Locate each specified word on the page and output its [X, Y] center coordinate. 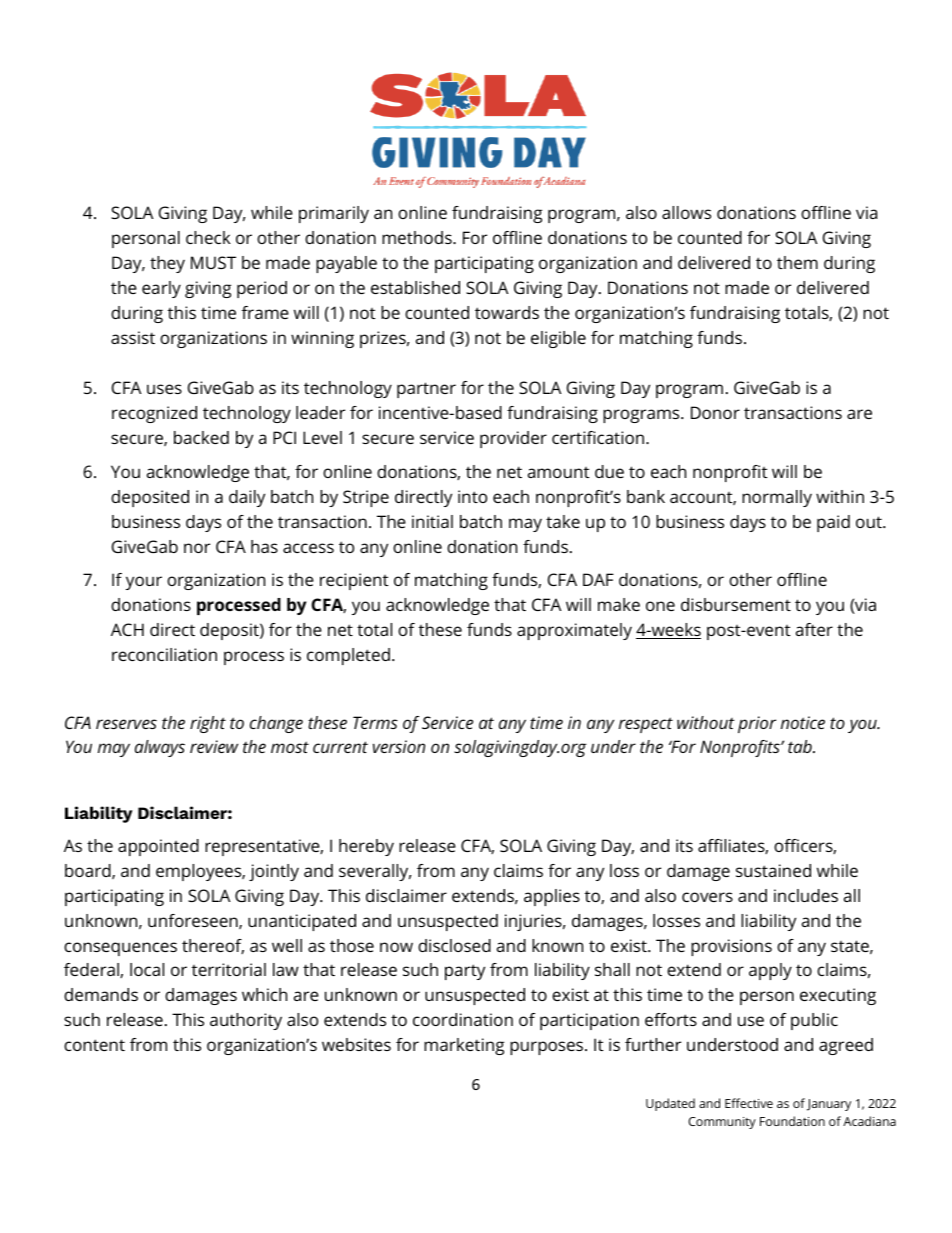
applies [552, 897]
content [94, 1045]
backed [201, 437]
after [814, 629]
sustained [773, 870]
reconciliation [164, 654]
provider [513, 439]
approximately [574, 631]
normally [777, 498]
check [208, 237]
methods [418, 237]
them [797, 262]
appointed [158, 847]
